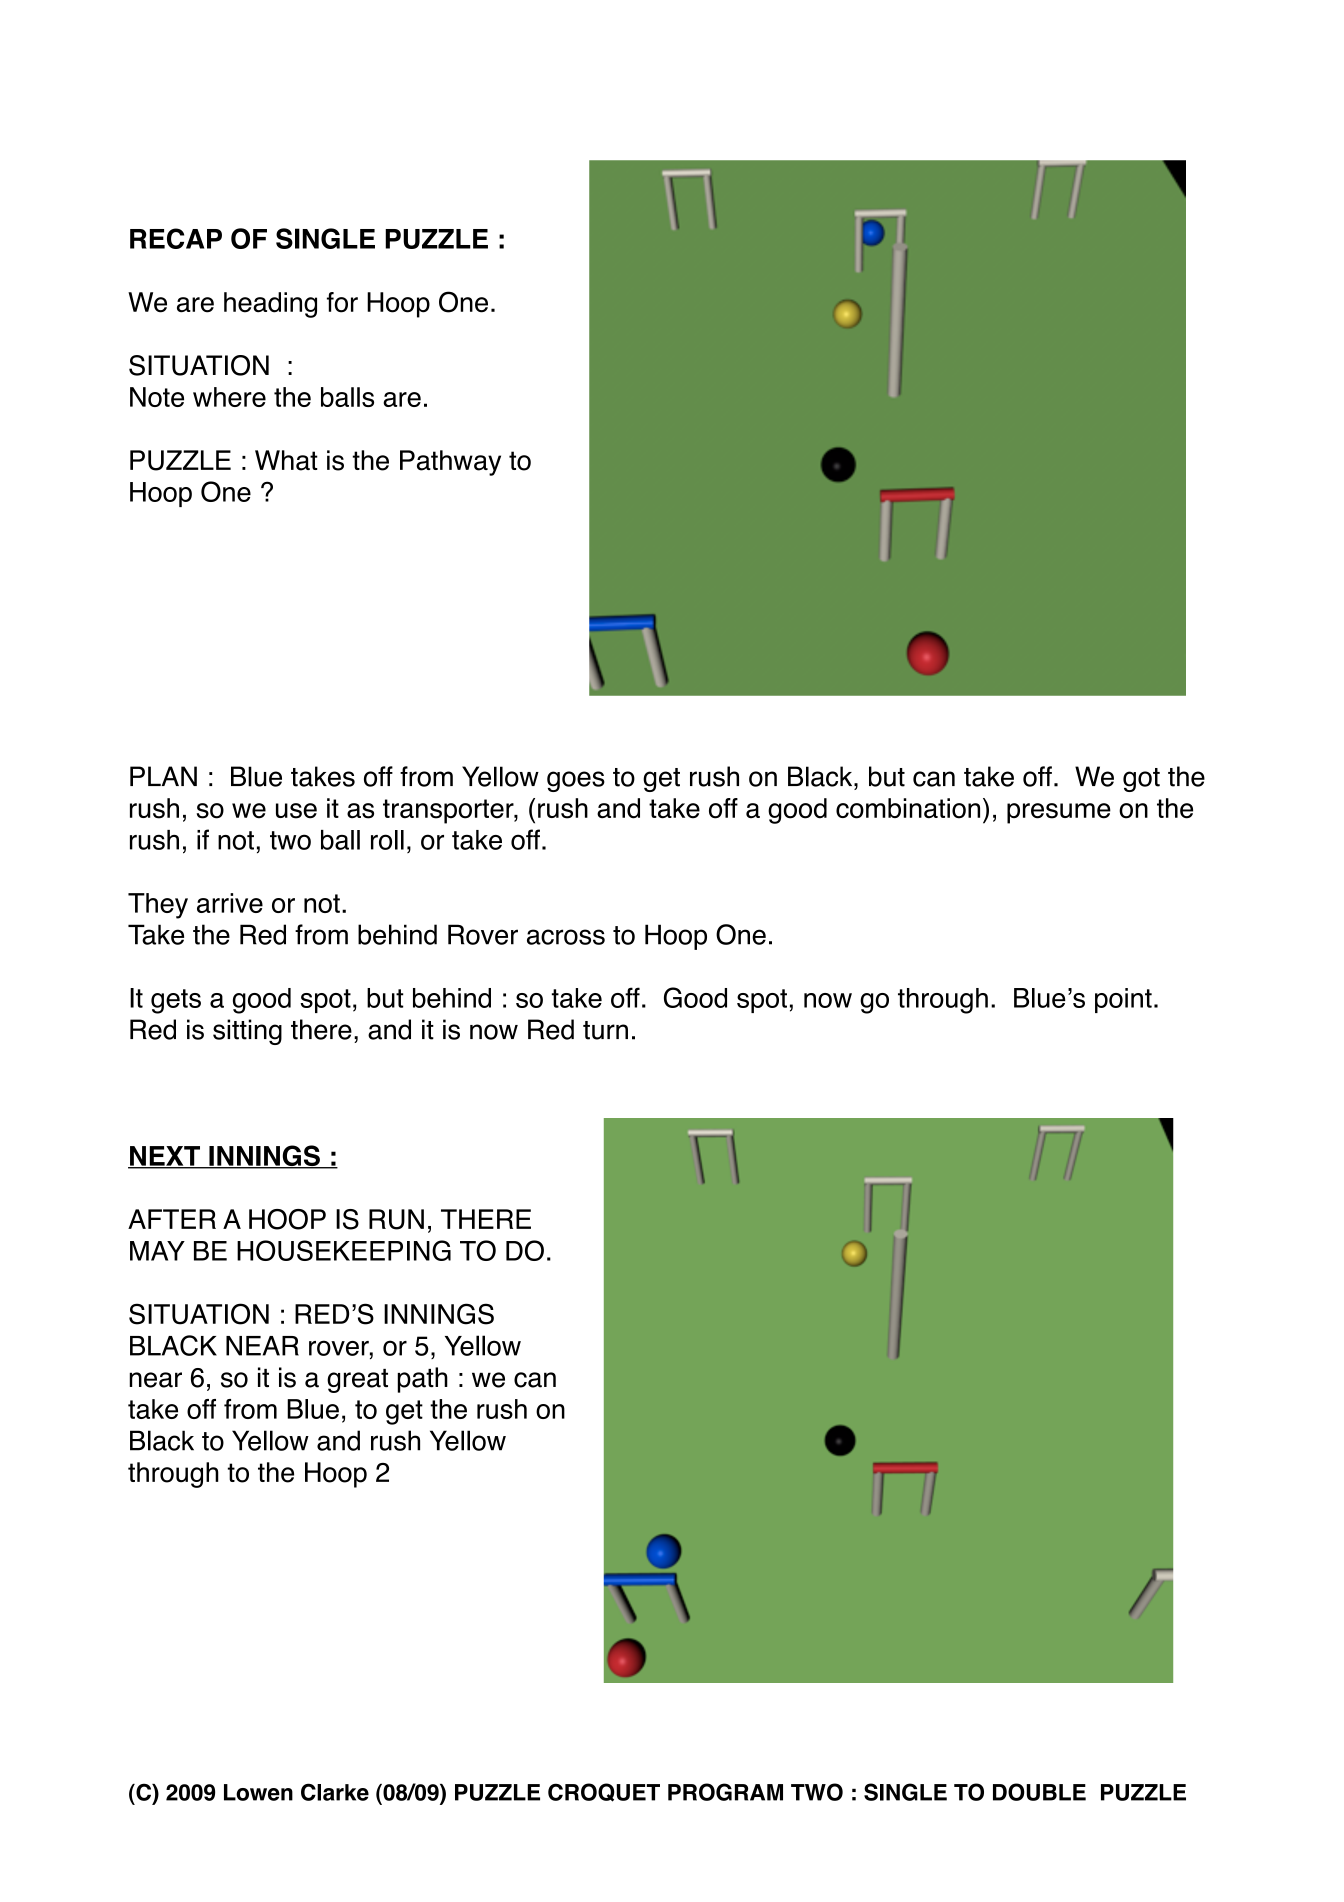 The image size is (1344, 1902). I want to click on PLAN, so click(163, 776).
